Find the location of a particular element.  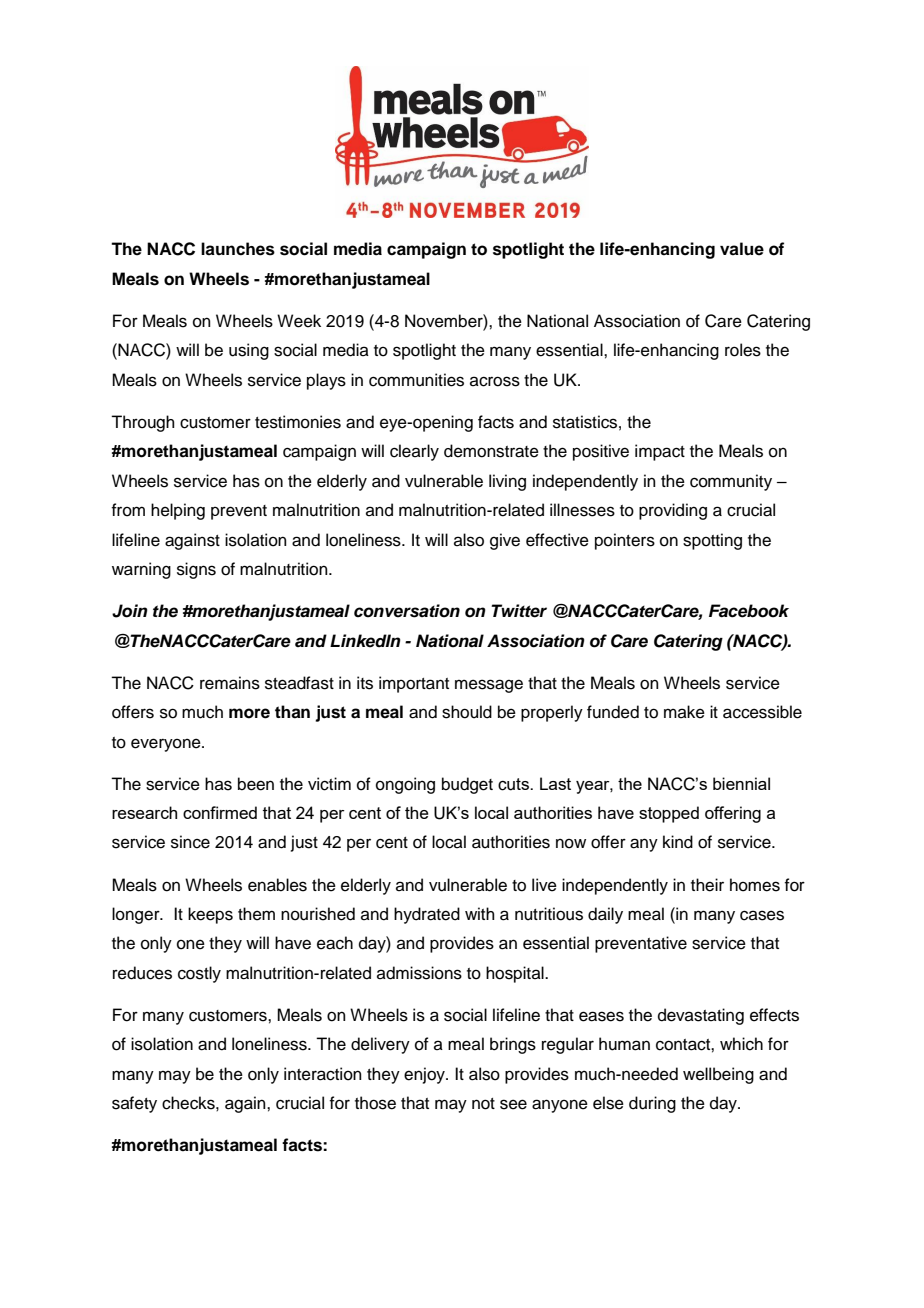

make is located at coordinates (684, 712).
